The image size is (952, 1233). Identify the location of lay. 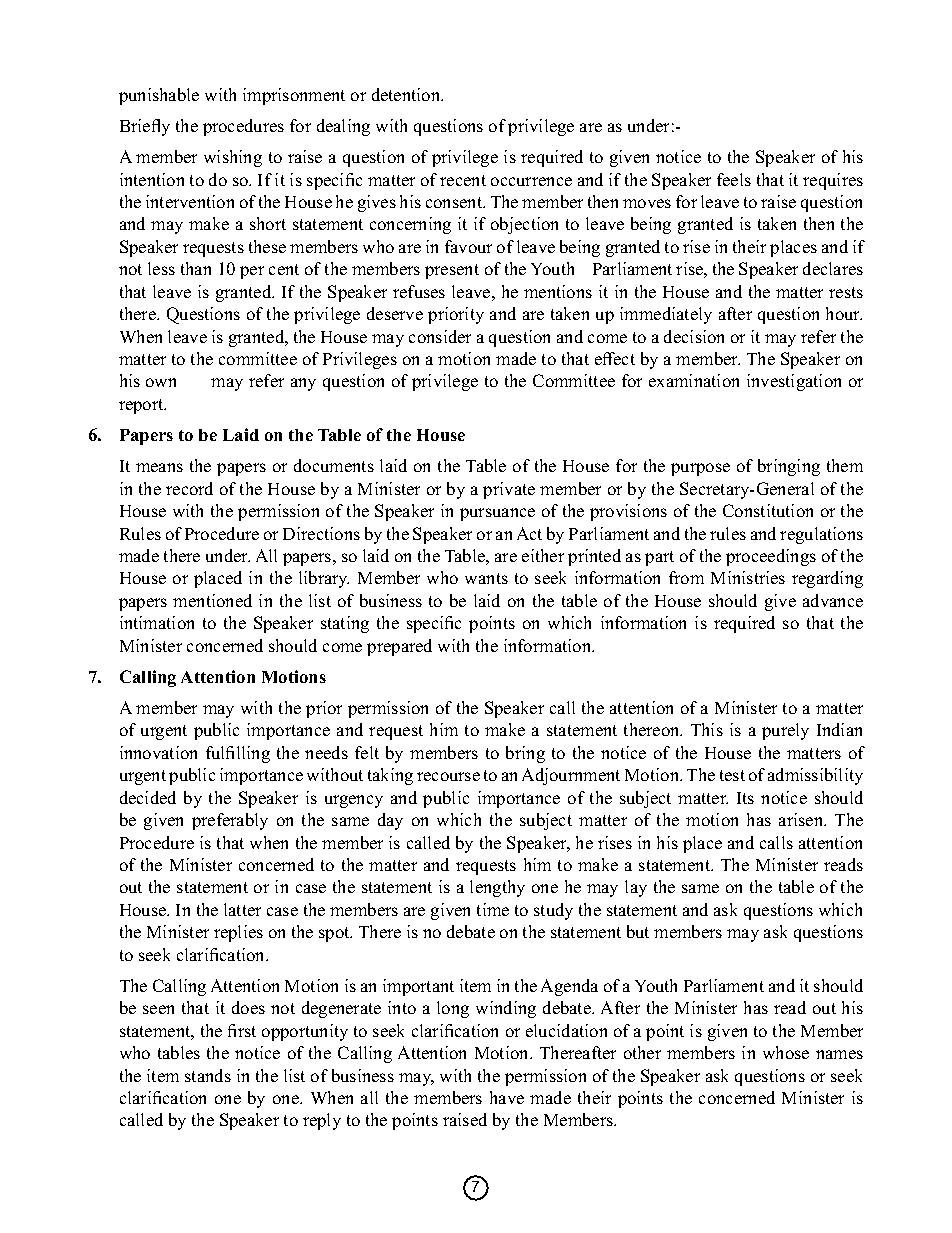
(636, 888).
